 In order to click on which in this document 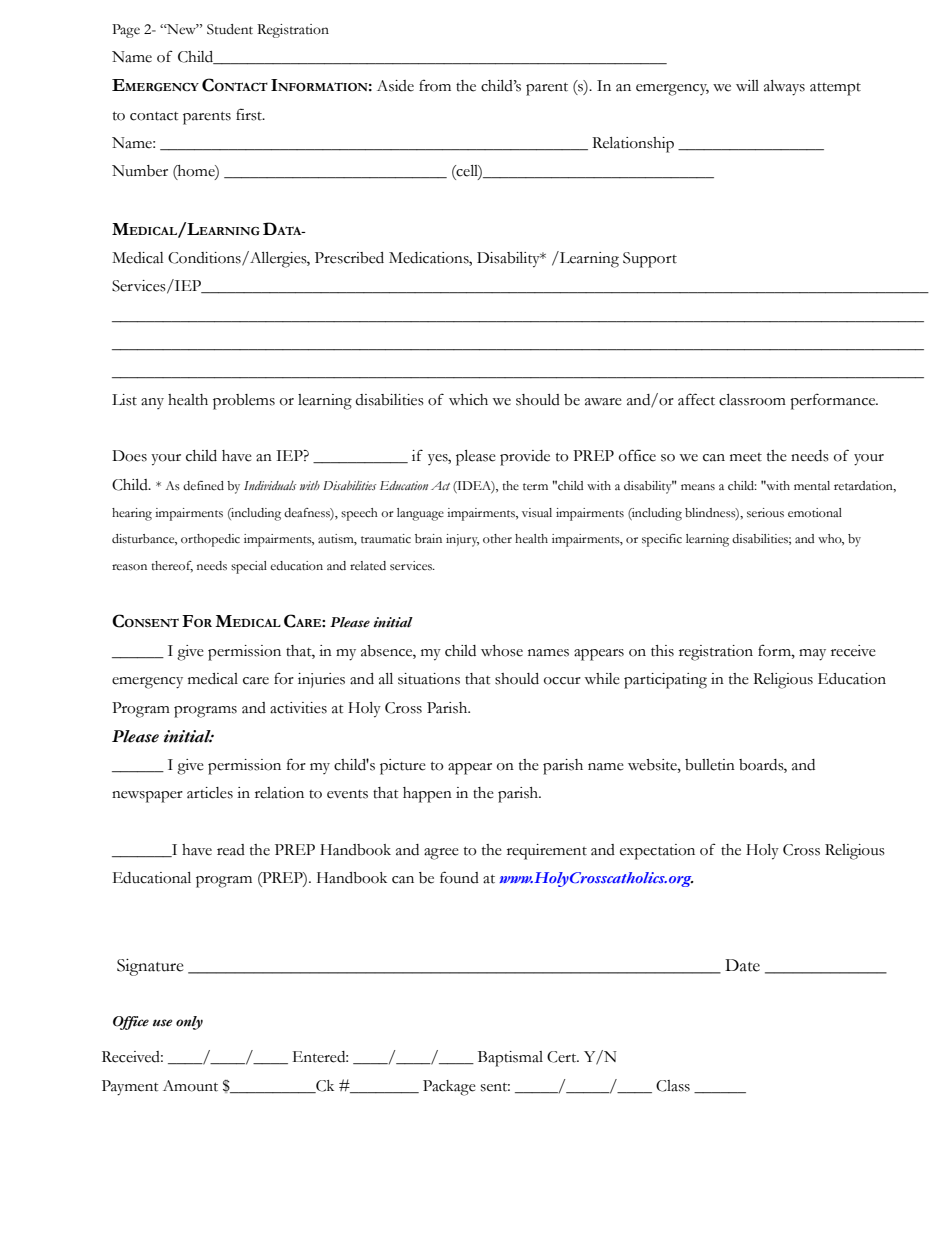, I will do `click(468, 400)`.
